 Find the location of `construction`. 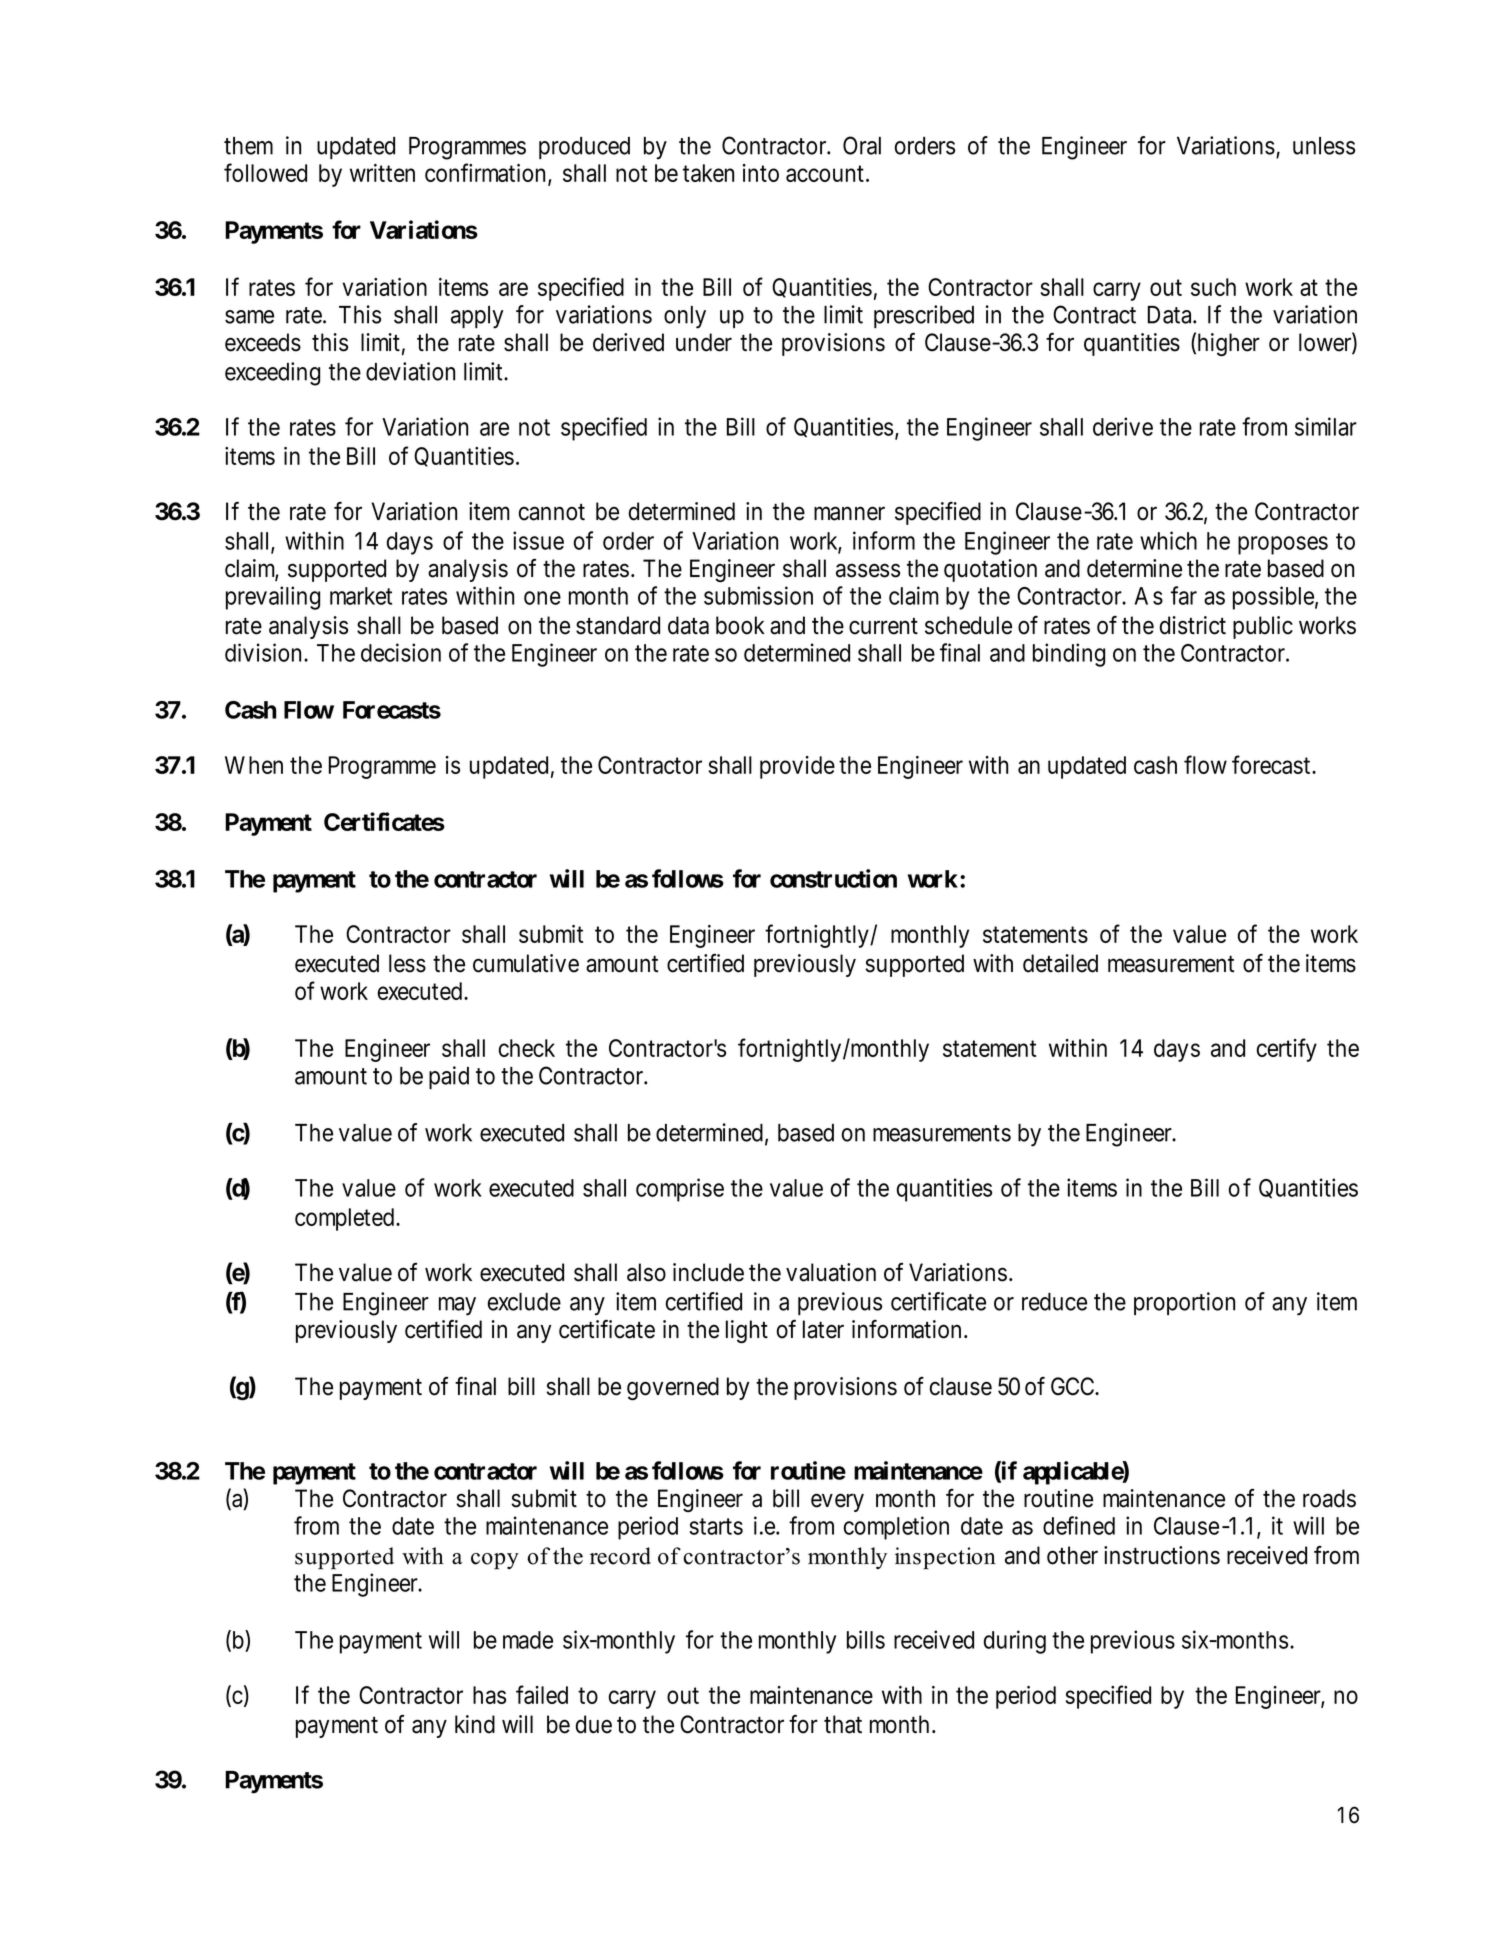

construction is located at coordinates (833, 878).
